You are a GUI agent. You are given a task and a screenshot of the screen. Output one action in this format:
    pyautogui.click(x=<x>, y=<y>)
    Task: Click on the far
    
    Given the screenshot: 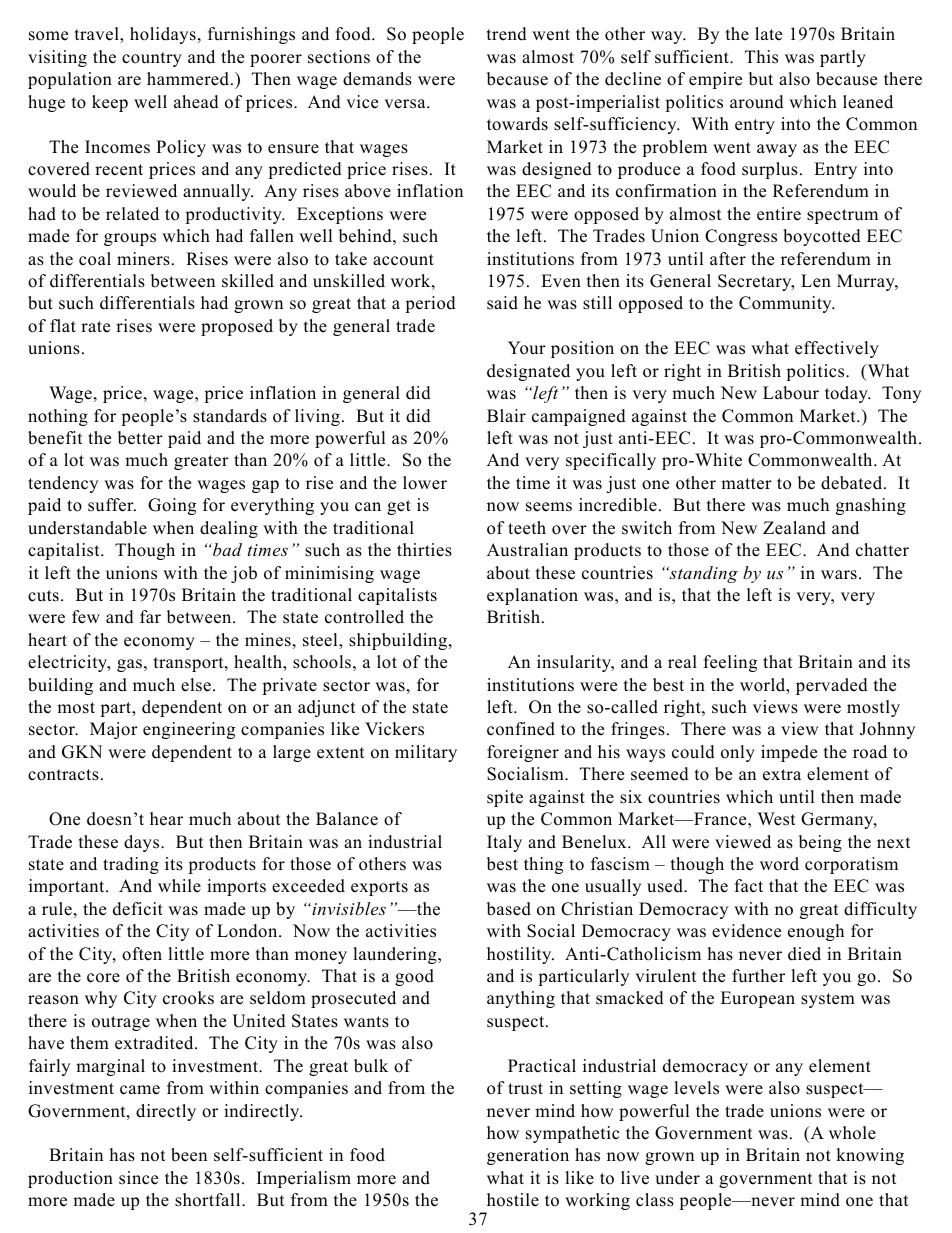 What is the action you would take?
    pyautogui.click(x=150, y=616)
